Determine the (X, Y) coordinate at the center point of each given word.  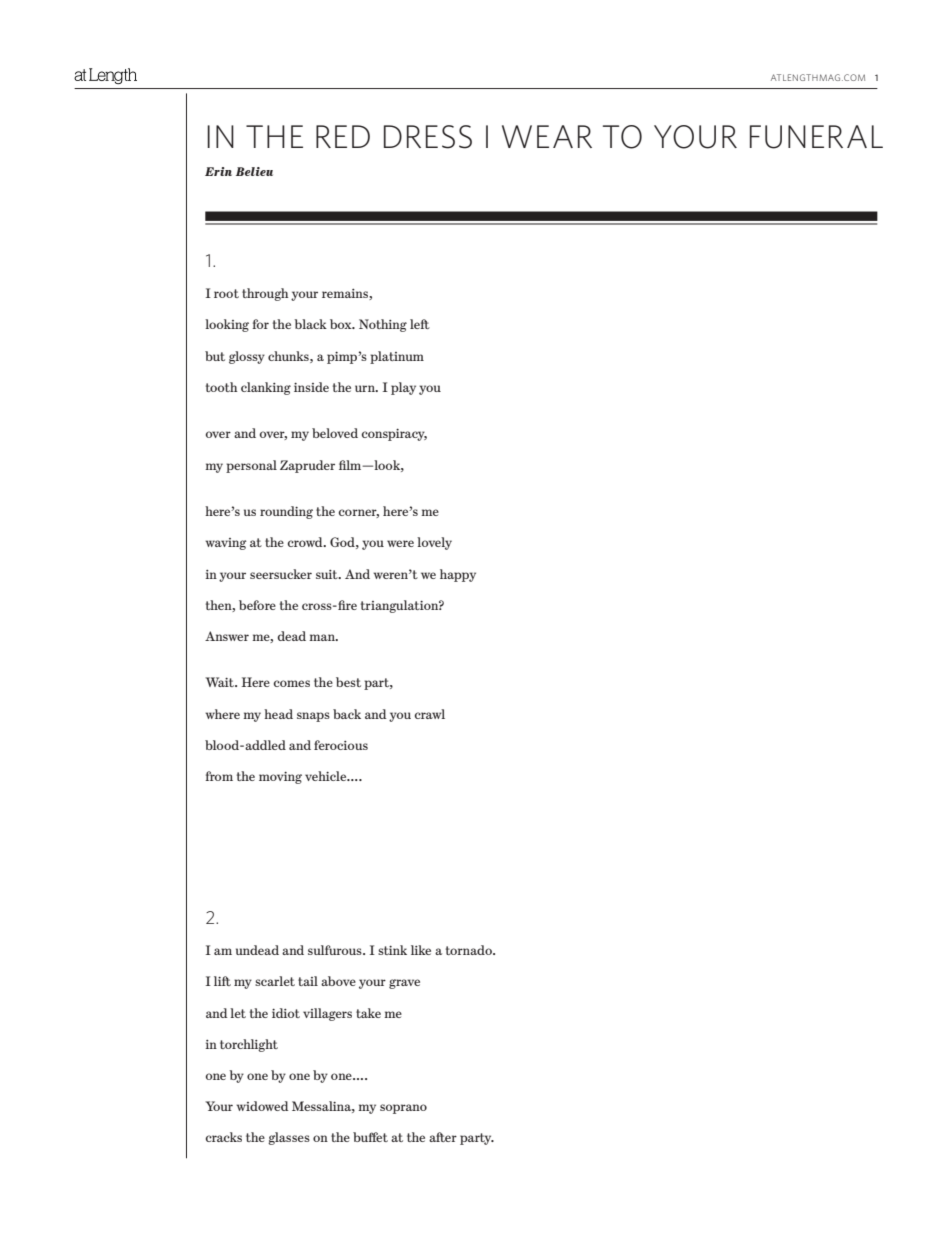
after (443, 1137)
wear (547, 136)
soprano (403, 1109)
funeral (816, 137)
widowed (262, 1106)
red (343, 136)
